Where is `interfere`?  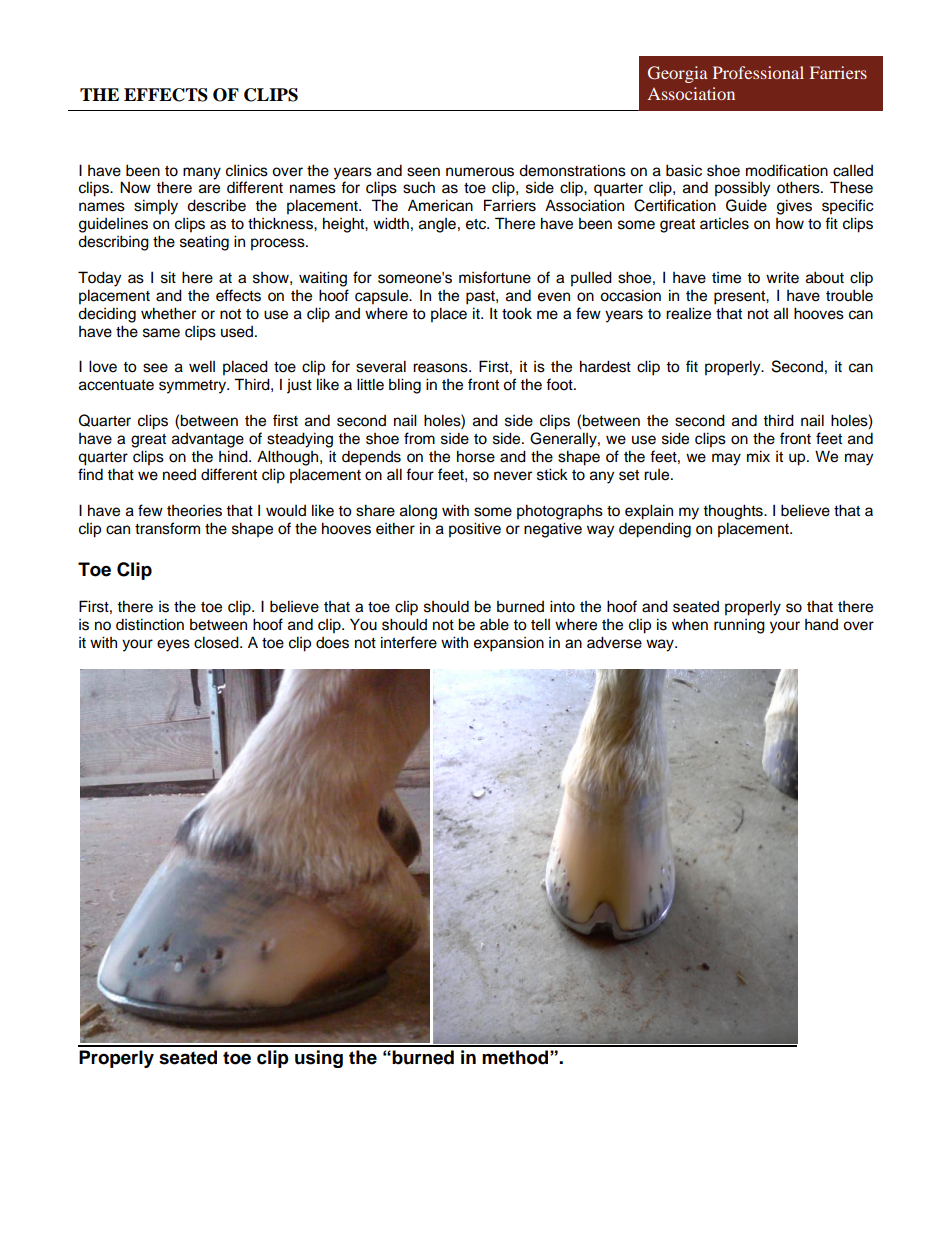
interfere is located at coordinates (409, 642).
